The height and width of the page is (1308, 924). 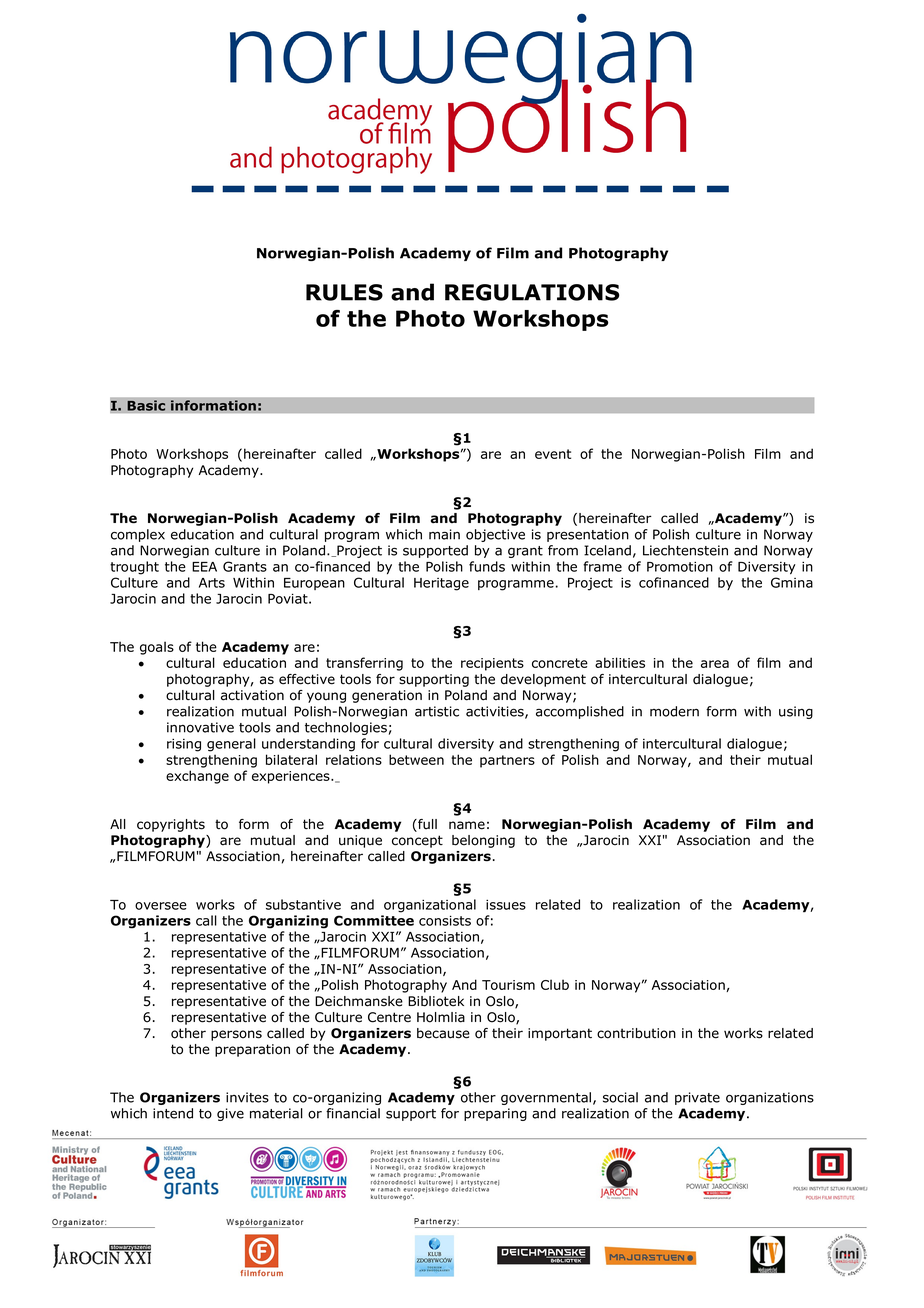 What do you see at coordinates (344, 292) in the page?
I see `RULES` at bounding box center [344, 292].
